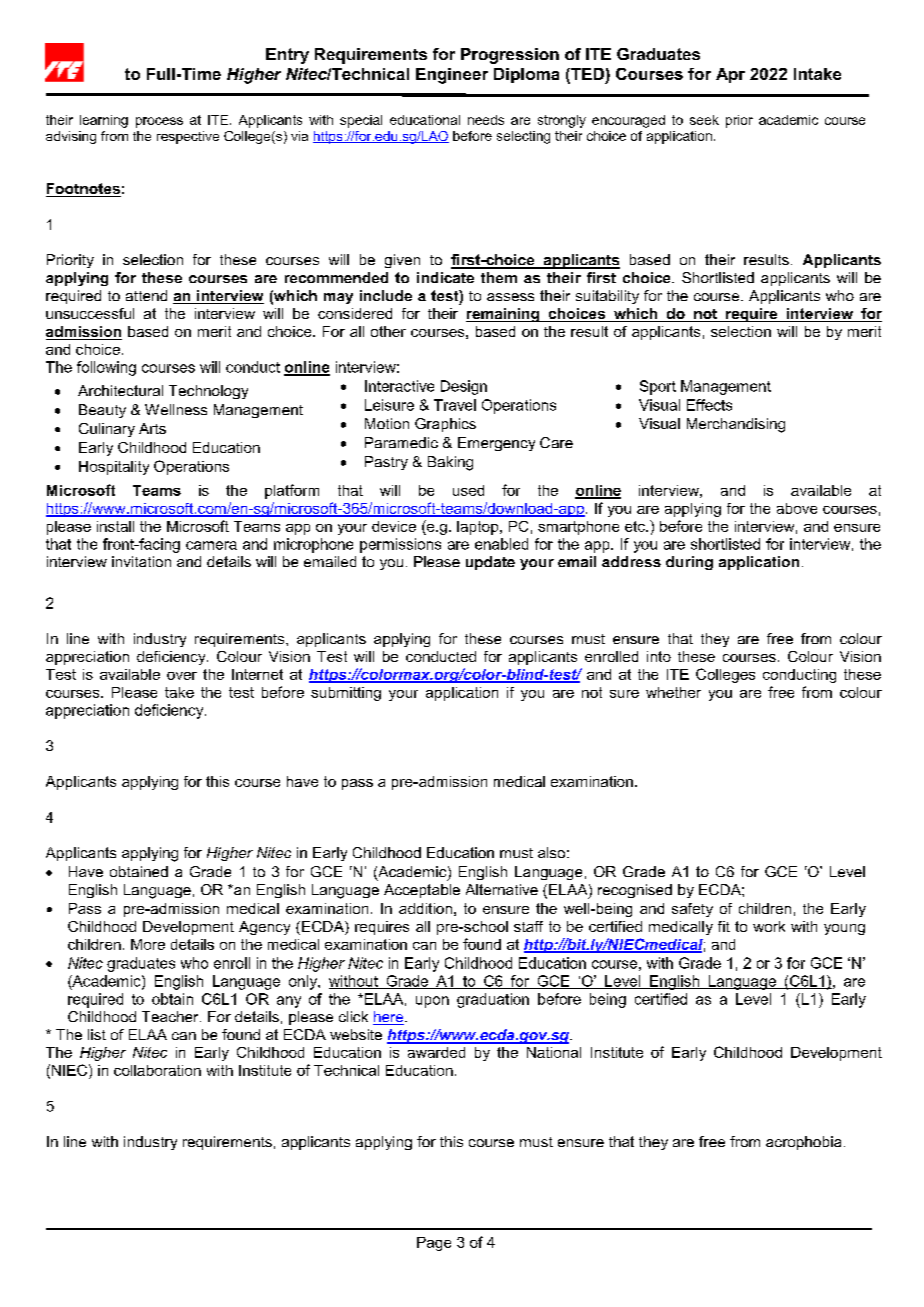 The height and width of the document is (1307, 924). Describe the element at coordinates (673, 692) in the document. I see `whether` at that location.
